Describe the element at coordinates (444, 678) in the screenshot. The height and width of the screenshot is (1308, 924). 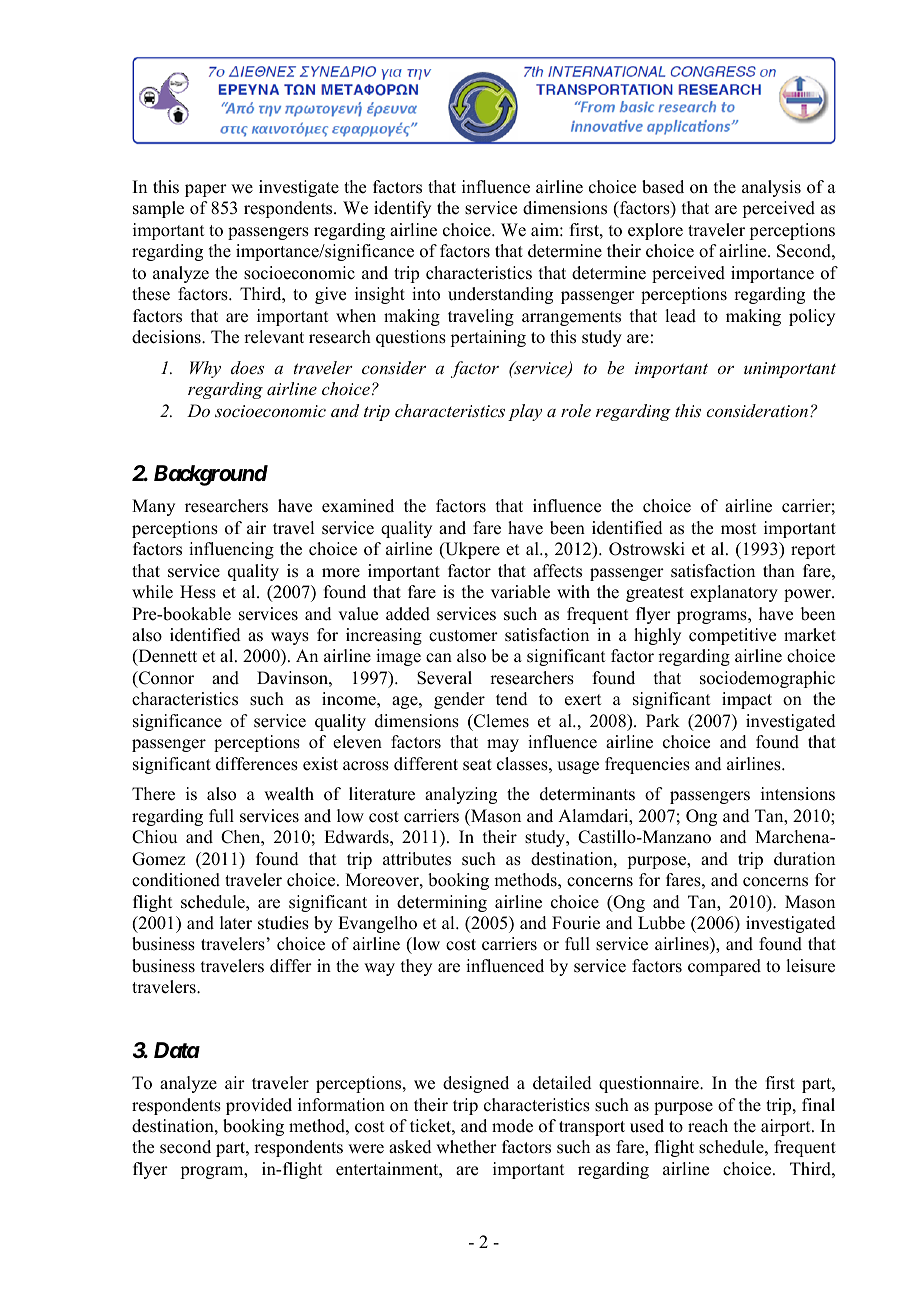
I see `Several` at that location.
